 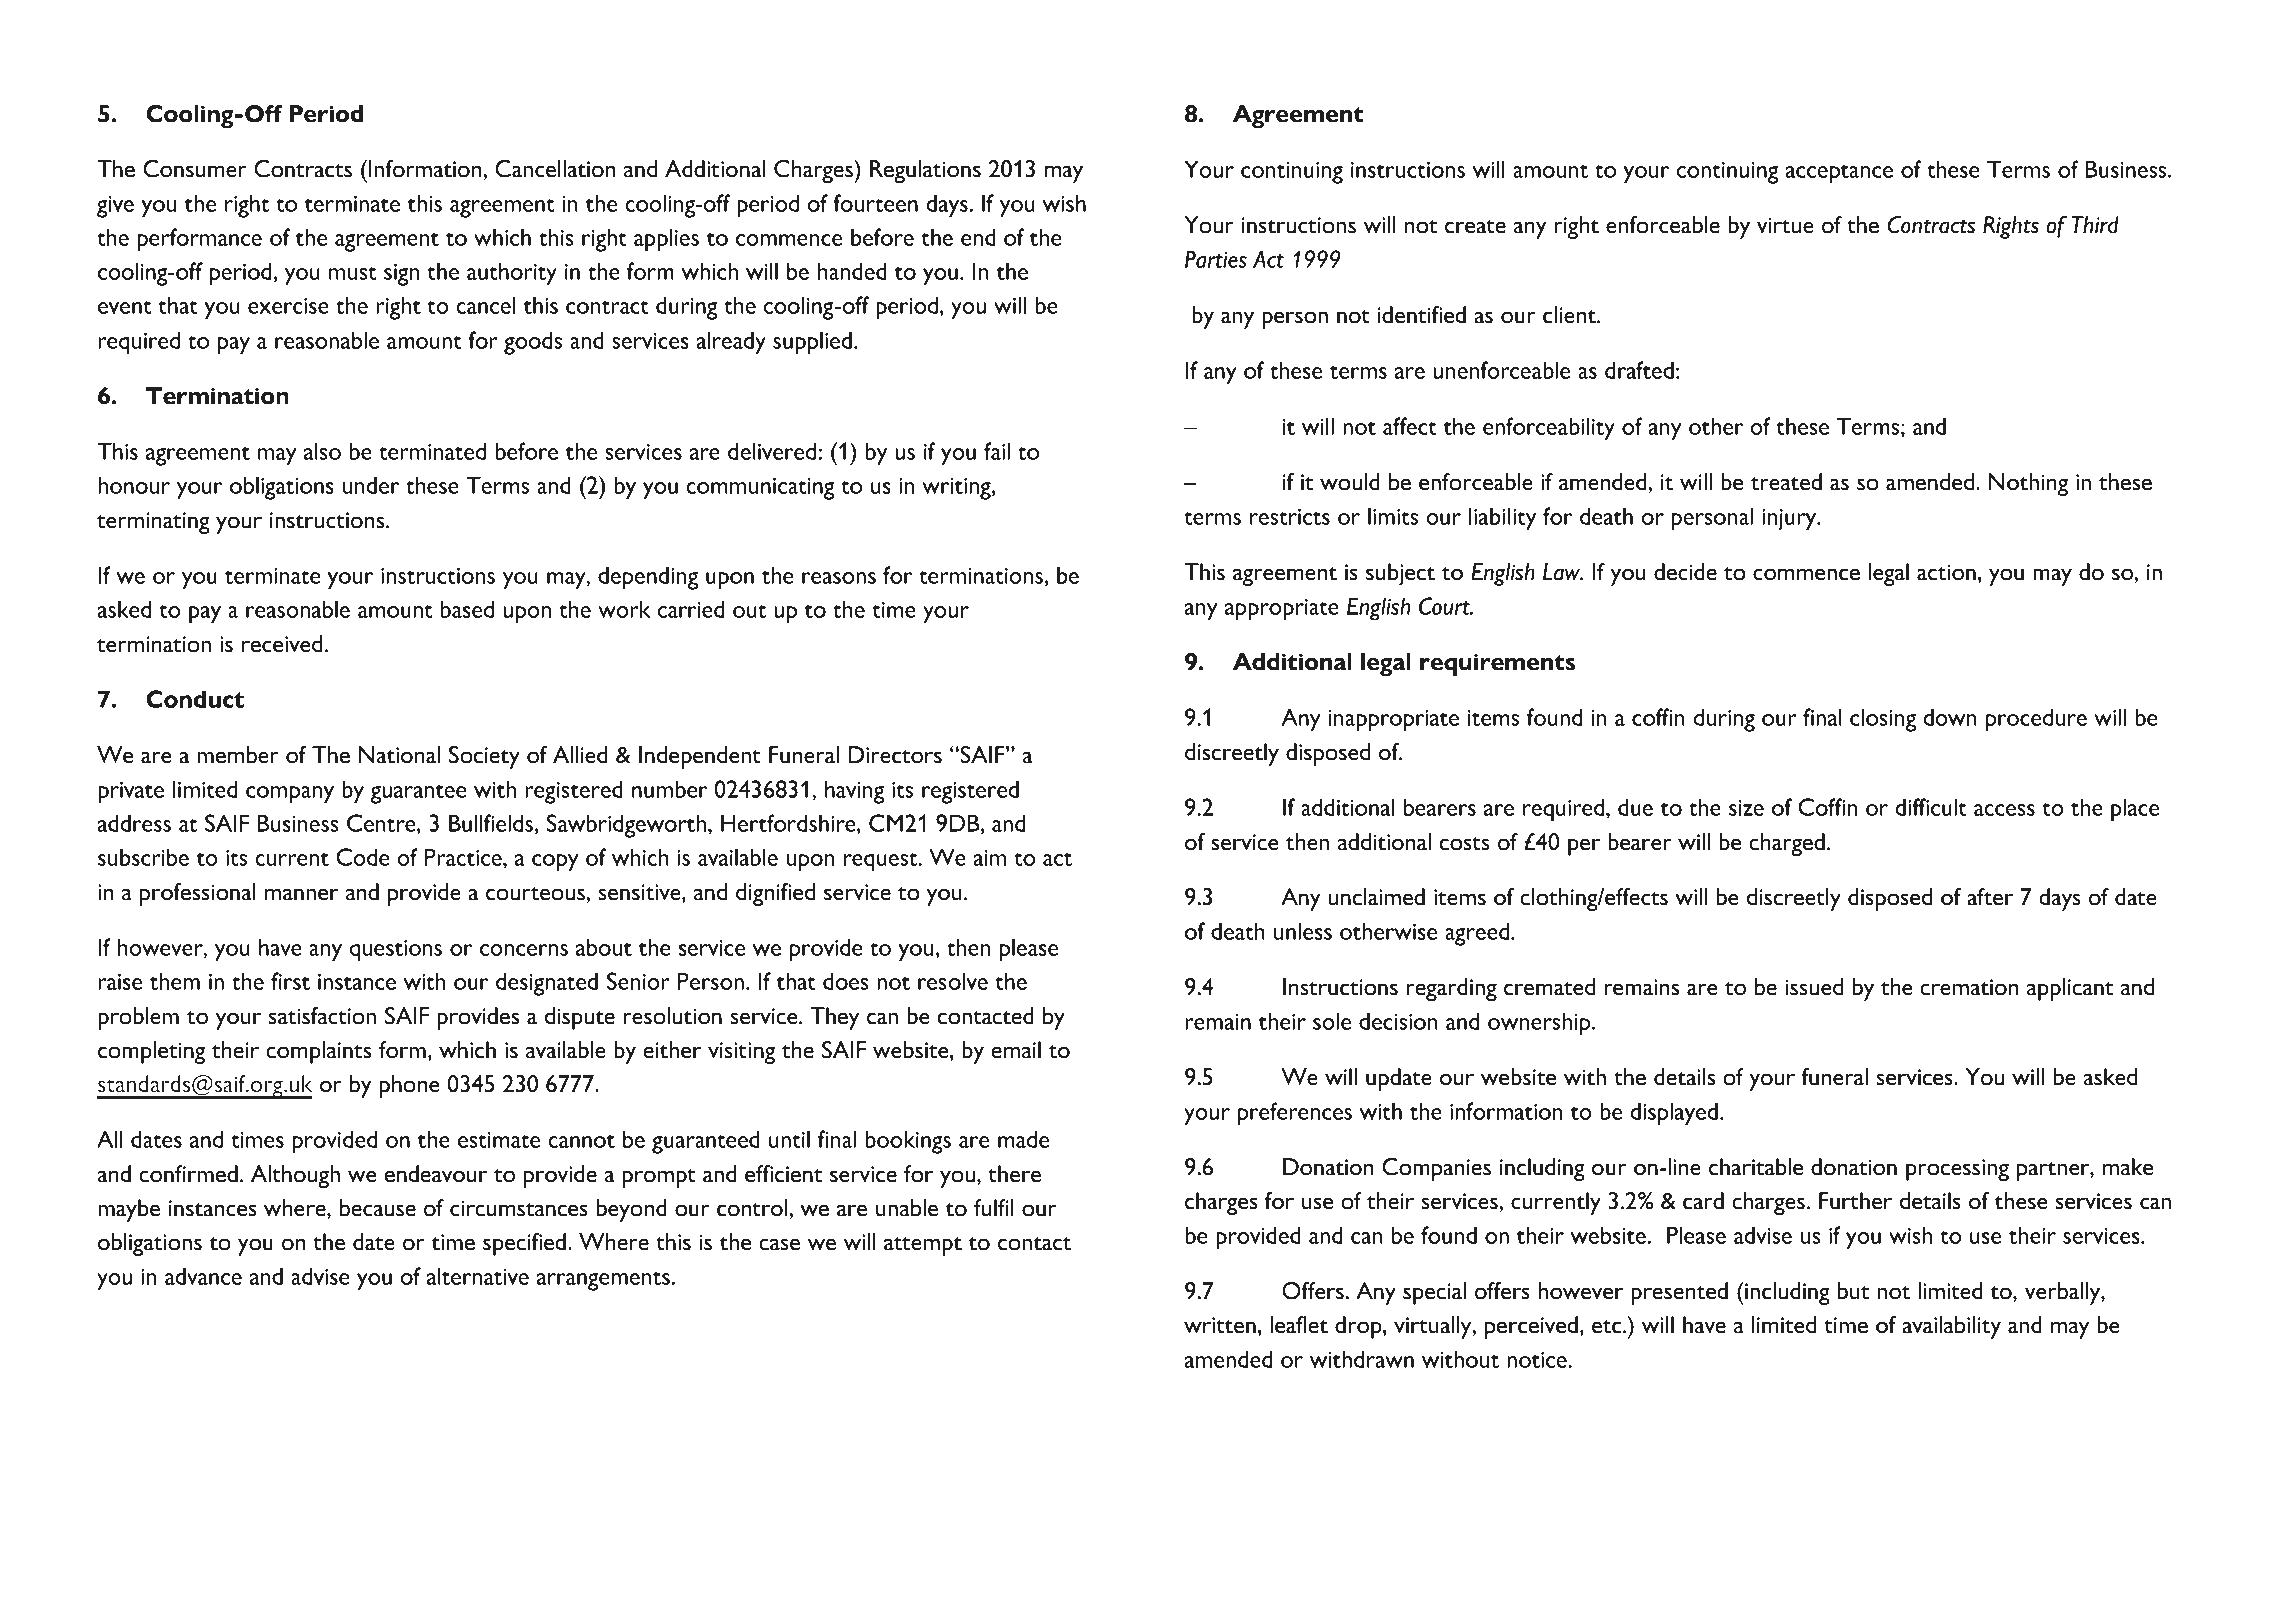 What do you see at coordinates (478, 1276) in the screenshot?
I see `alternative` at bounding box center [478, 1276].
